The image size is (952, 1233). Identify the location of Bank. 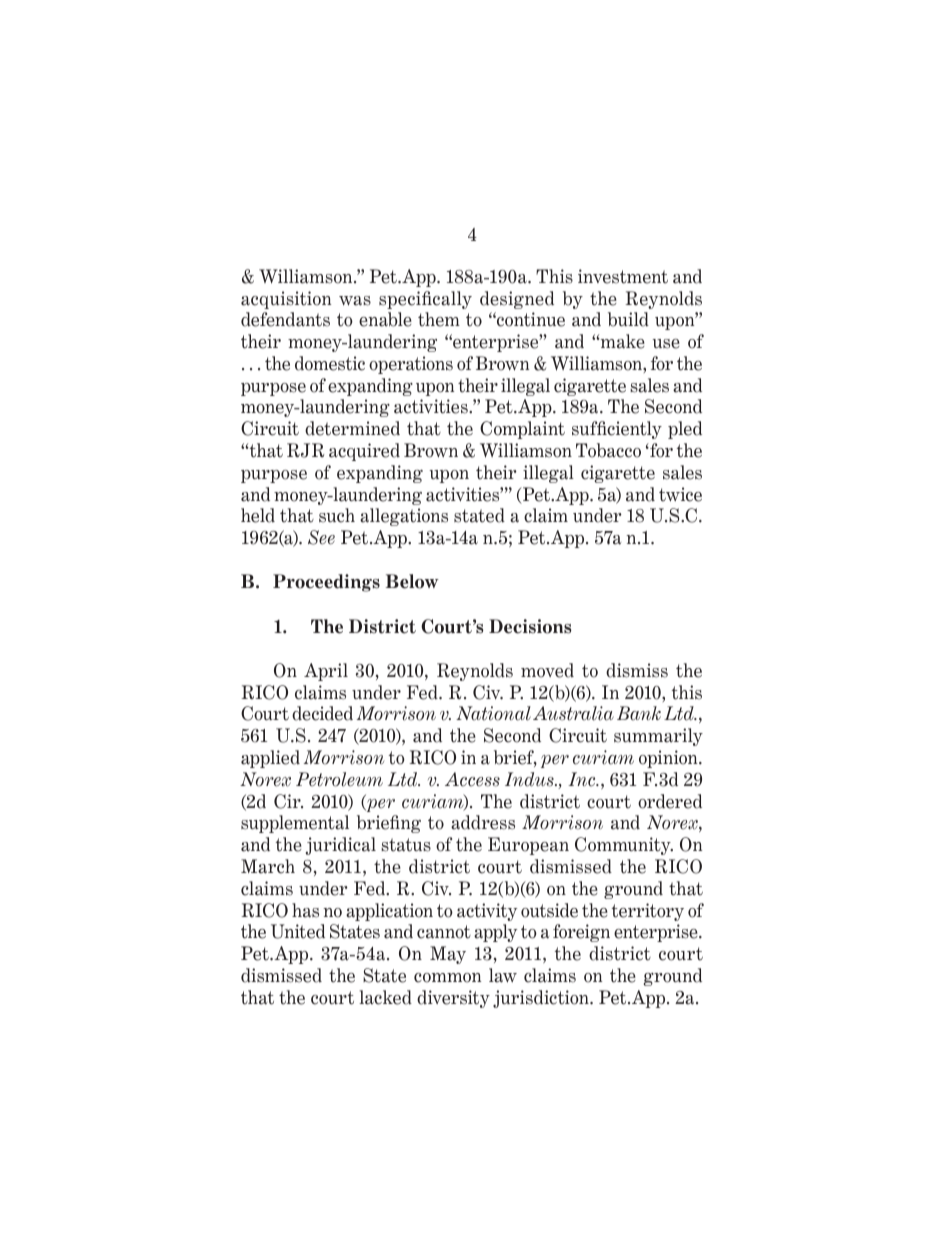
(639, 713).
